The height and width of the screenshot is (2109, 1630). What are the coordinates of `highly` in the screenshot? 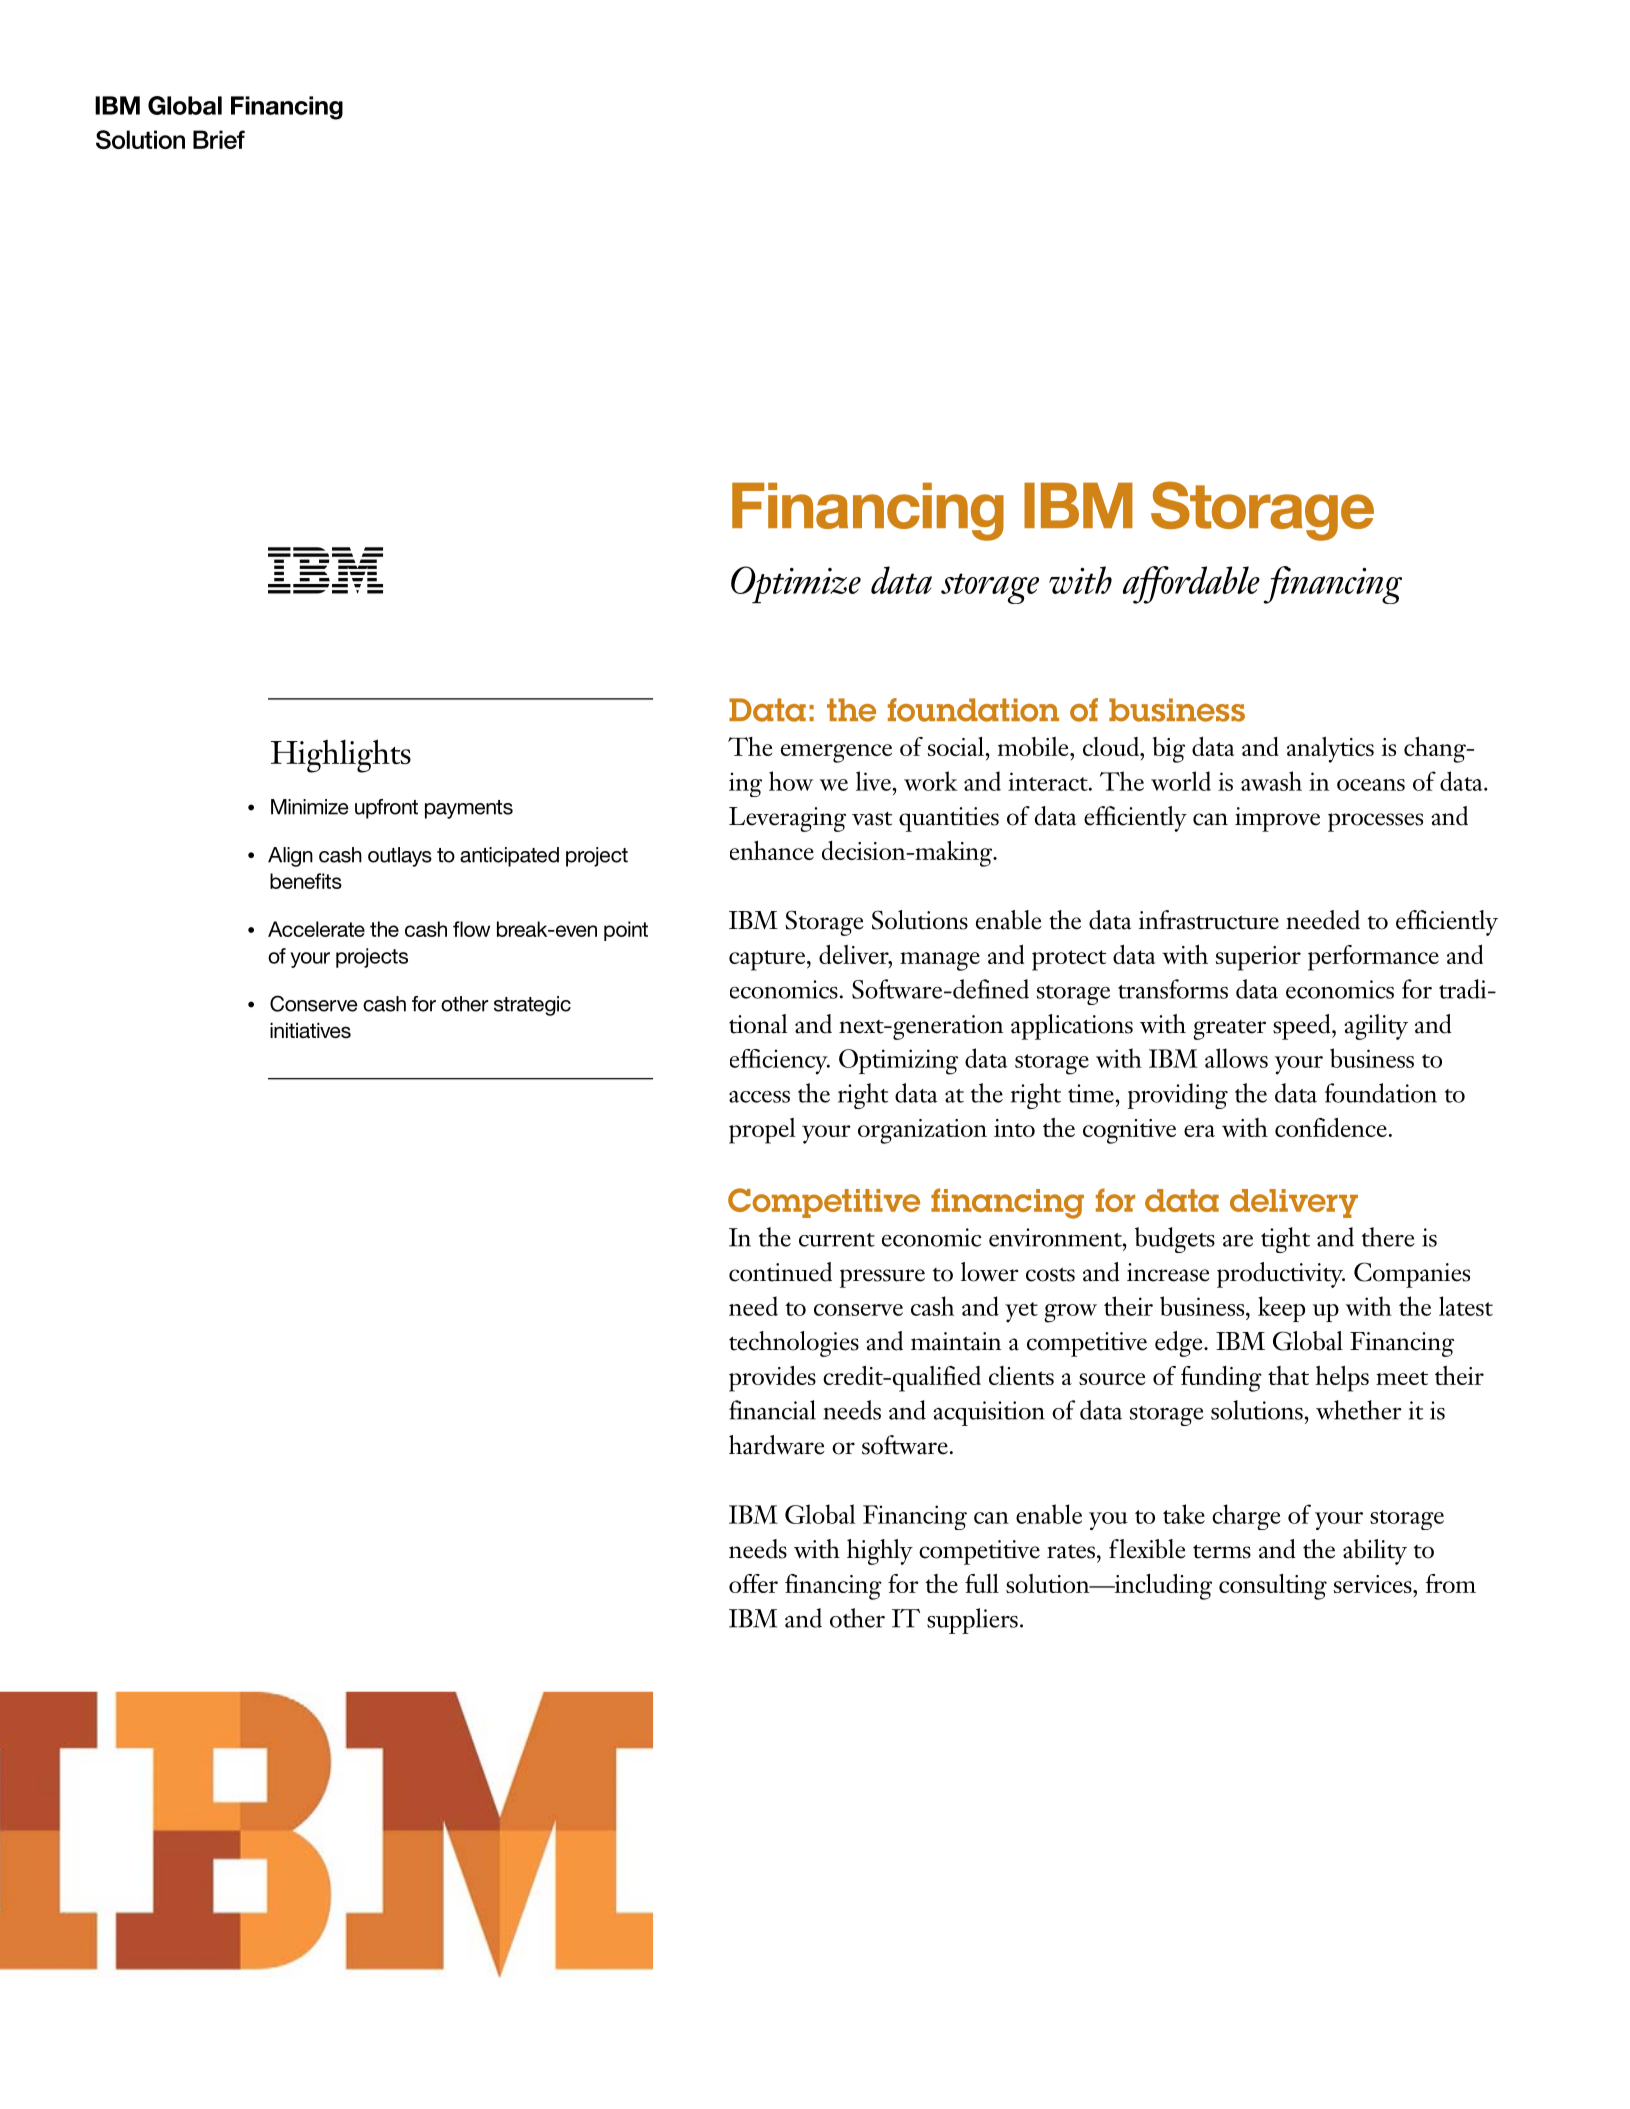 It's located at (880, 1552).
